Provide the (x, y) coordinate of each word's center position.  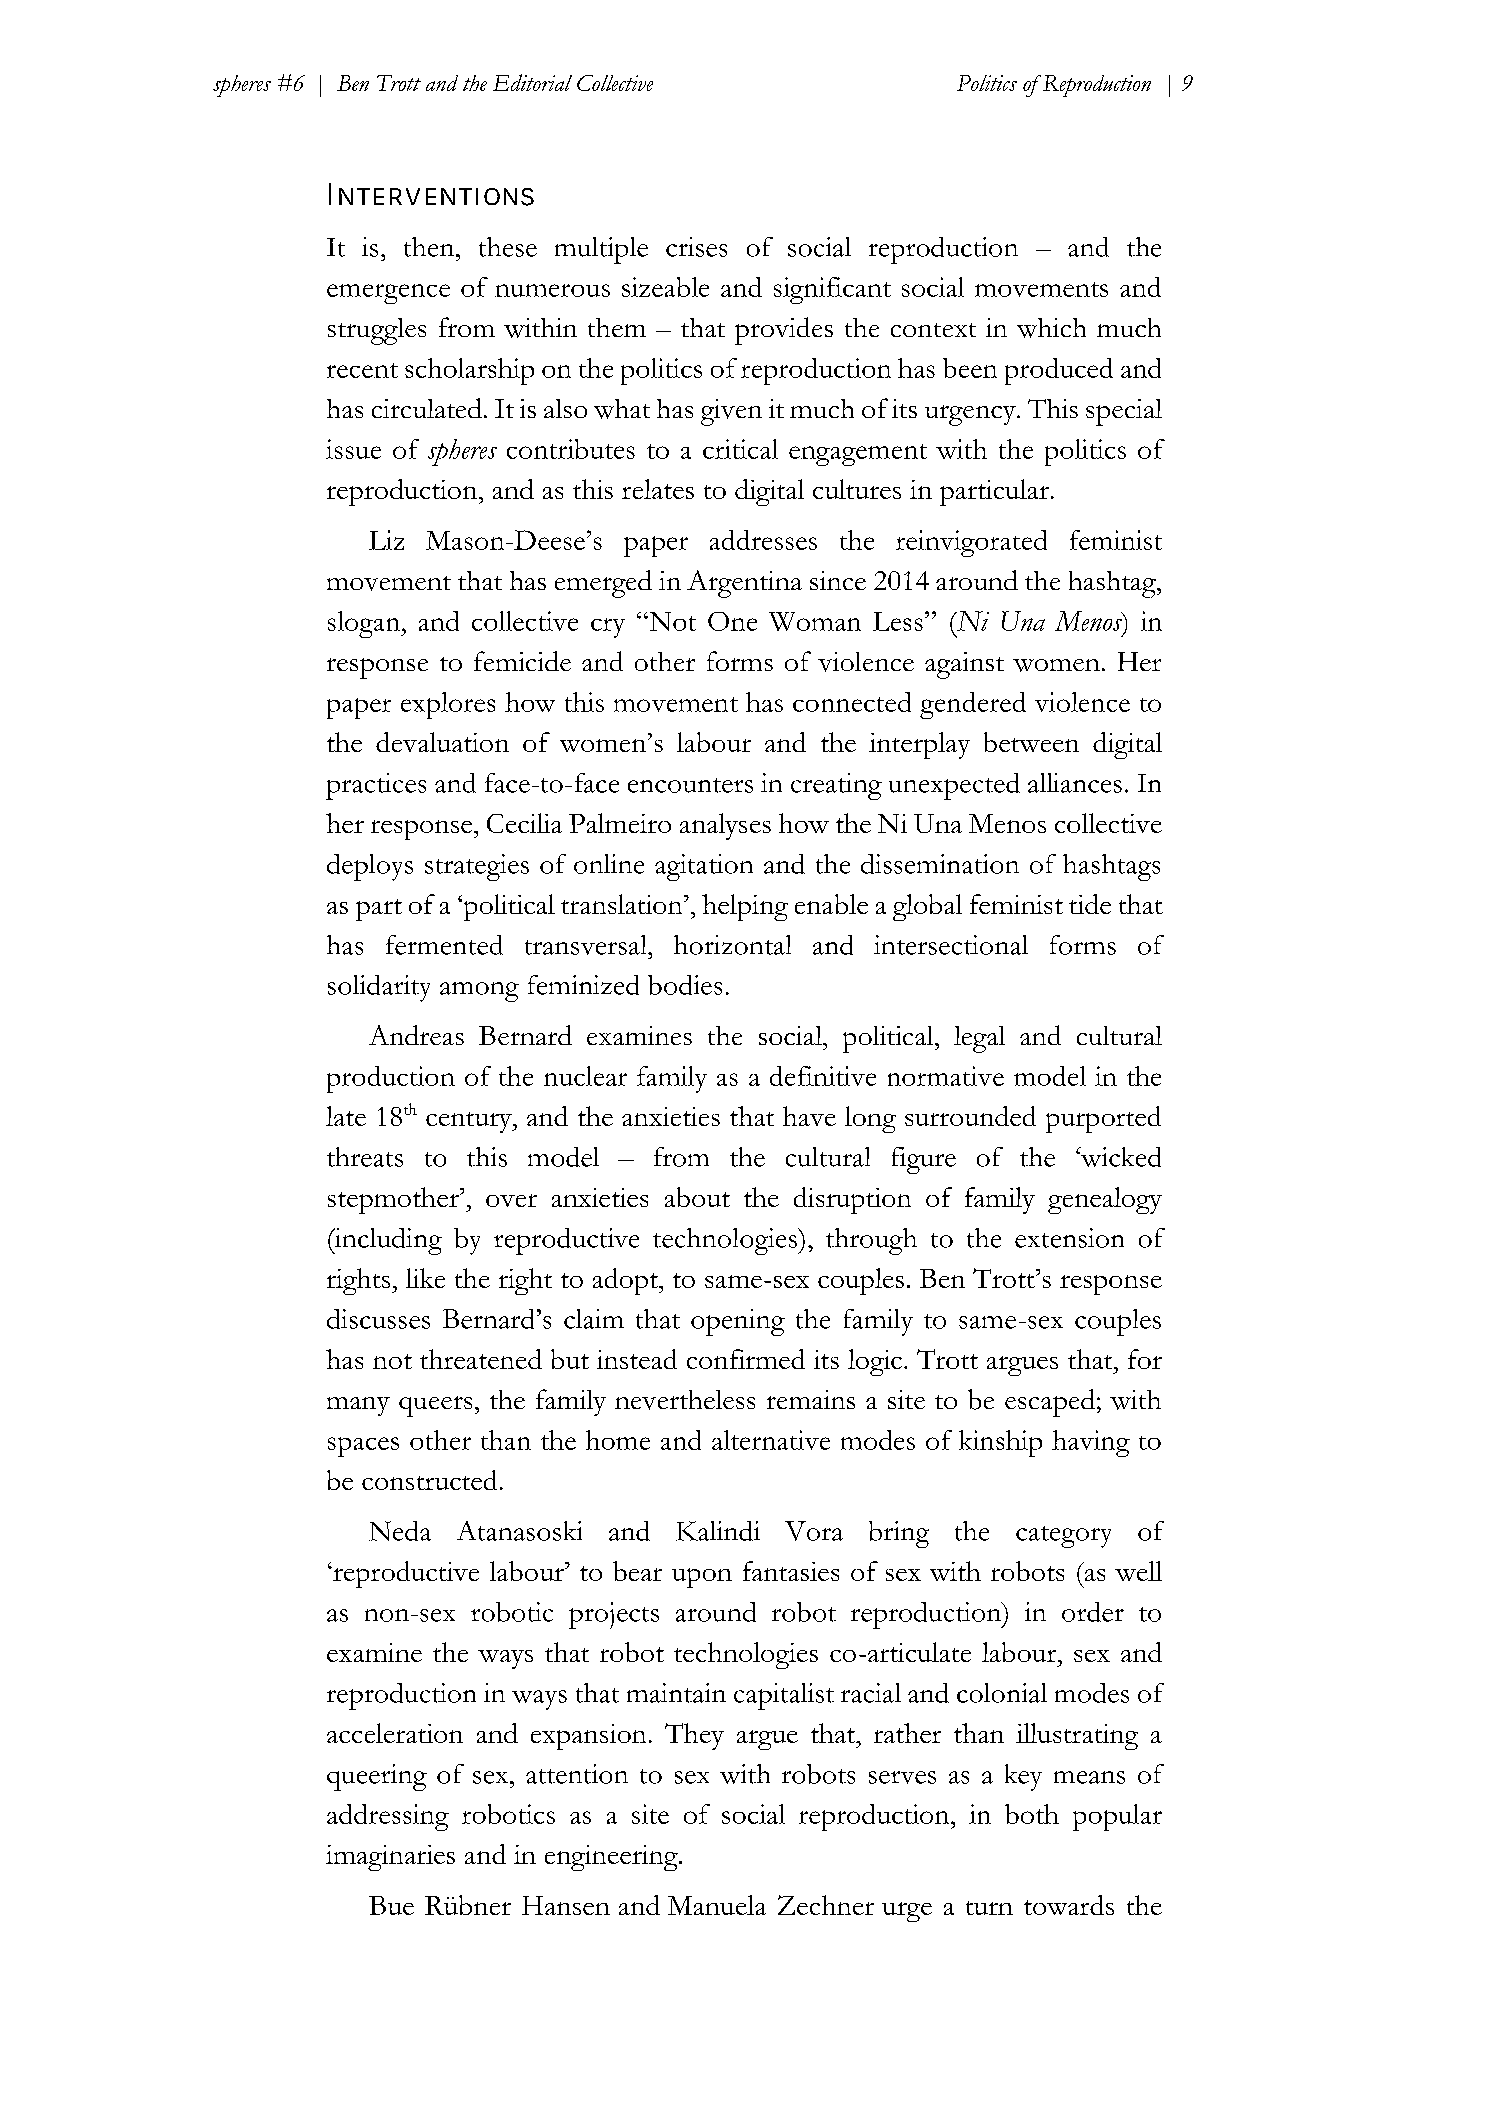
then (430, 247)
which (1051, 328)
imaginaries (390, 1858)
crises (696, 247)
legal (979, 1039)
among (479, 992)
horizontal (732, 945)
